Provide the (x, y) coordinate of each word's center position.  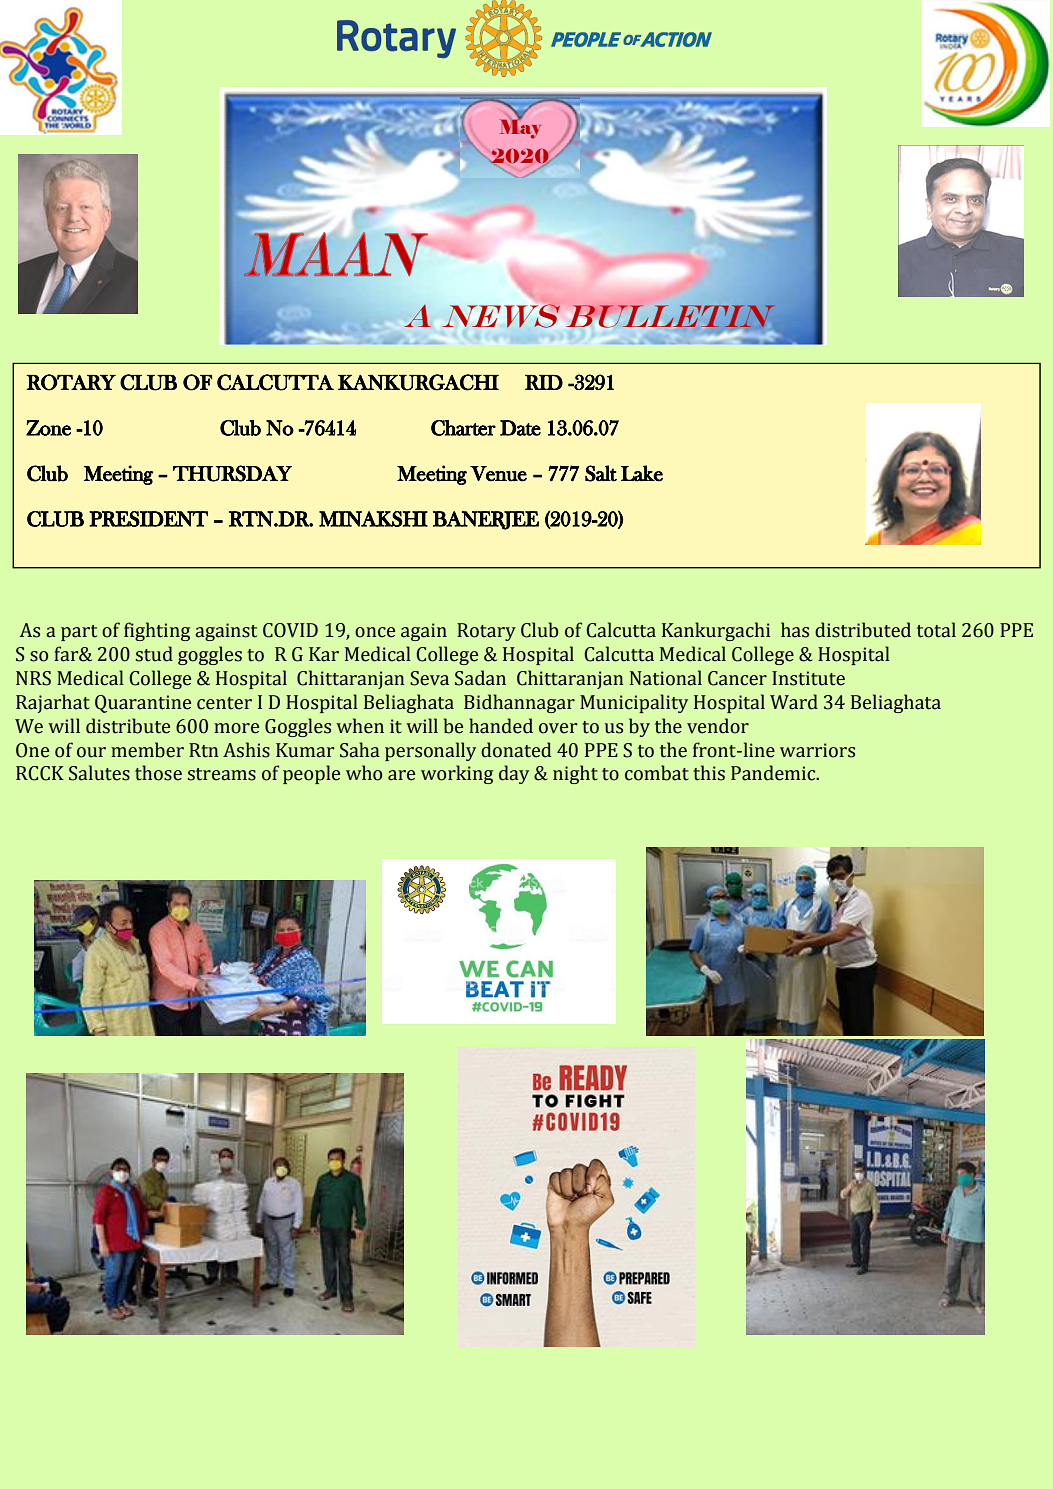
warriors (817, 750)
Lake (642, 473)
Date (520, 428)
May (520, 128)
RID (544, 382)
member (147, 750)
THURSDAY (232, 473)
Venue (498, 474)
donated (516, 750)
